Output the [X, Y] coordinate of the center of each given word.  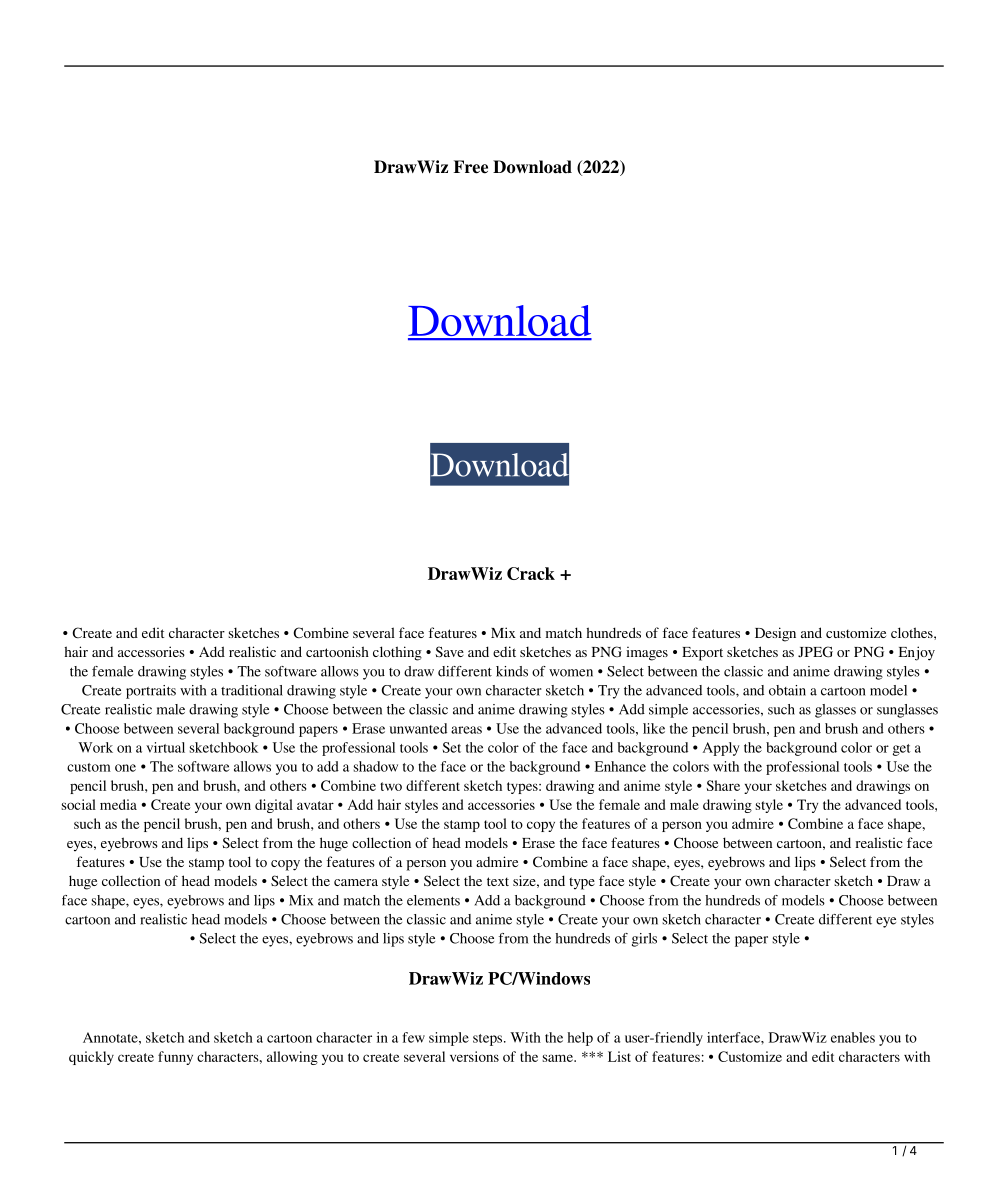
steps [489, 1040]
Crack [531, 573]
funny [175, 1058]
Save [449, 651]
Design [775, 634]
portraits [151, 692]
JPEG [815, 652]
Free [471, 167]
